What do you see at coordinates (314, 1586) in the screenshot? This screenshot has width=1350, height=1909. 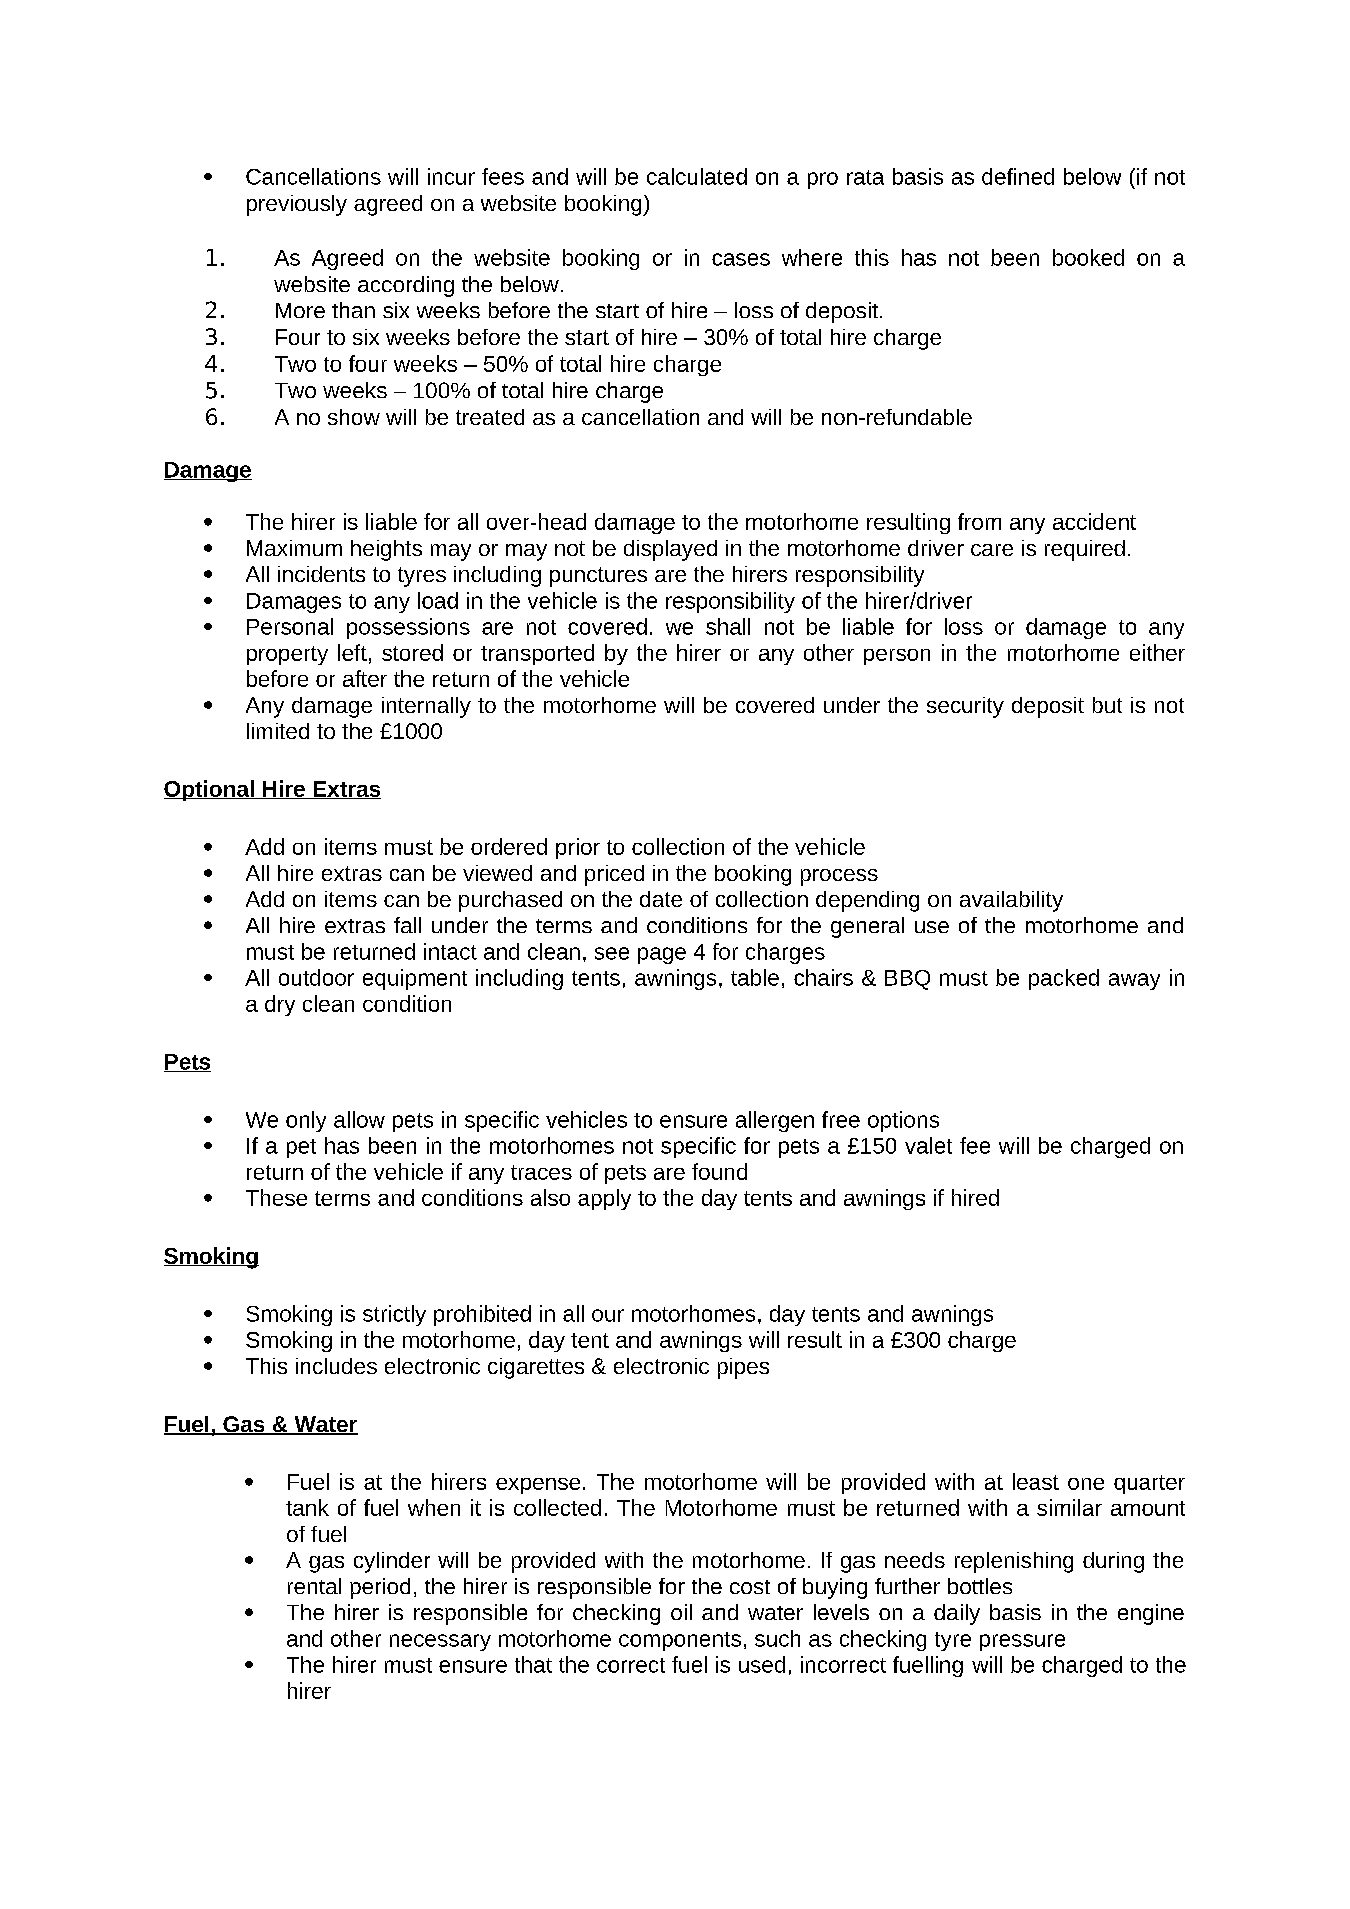 I see `rental` at bounding box center [314, 1586].
